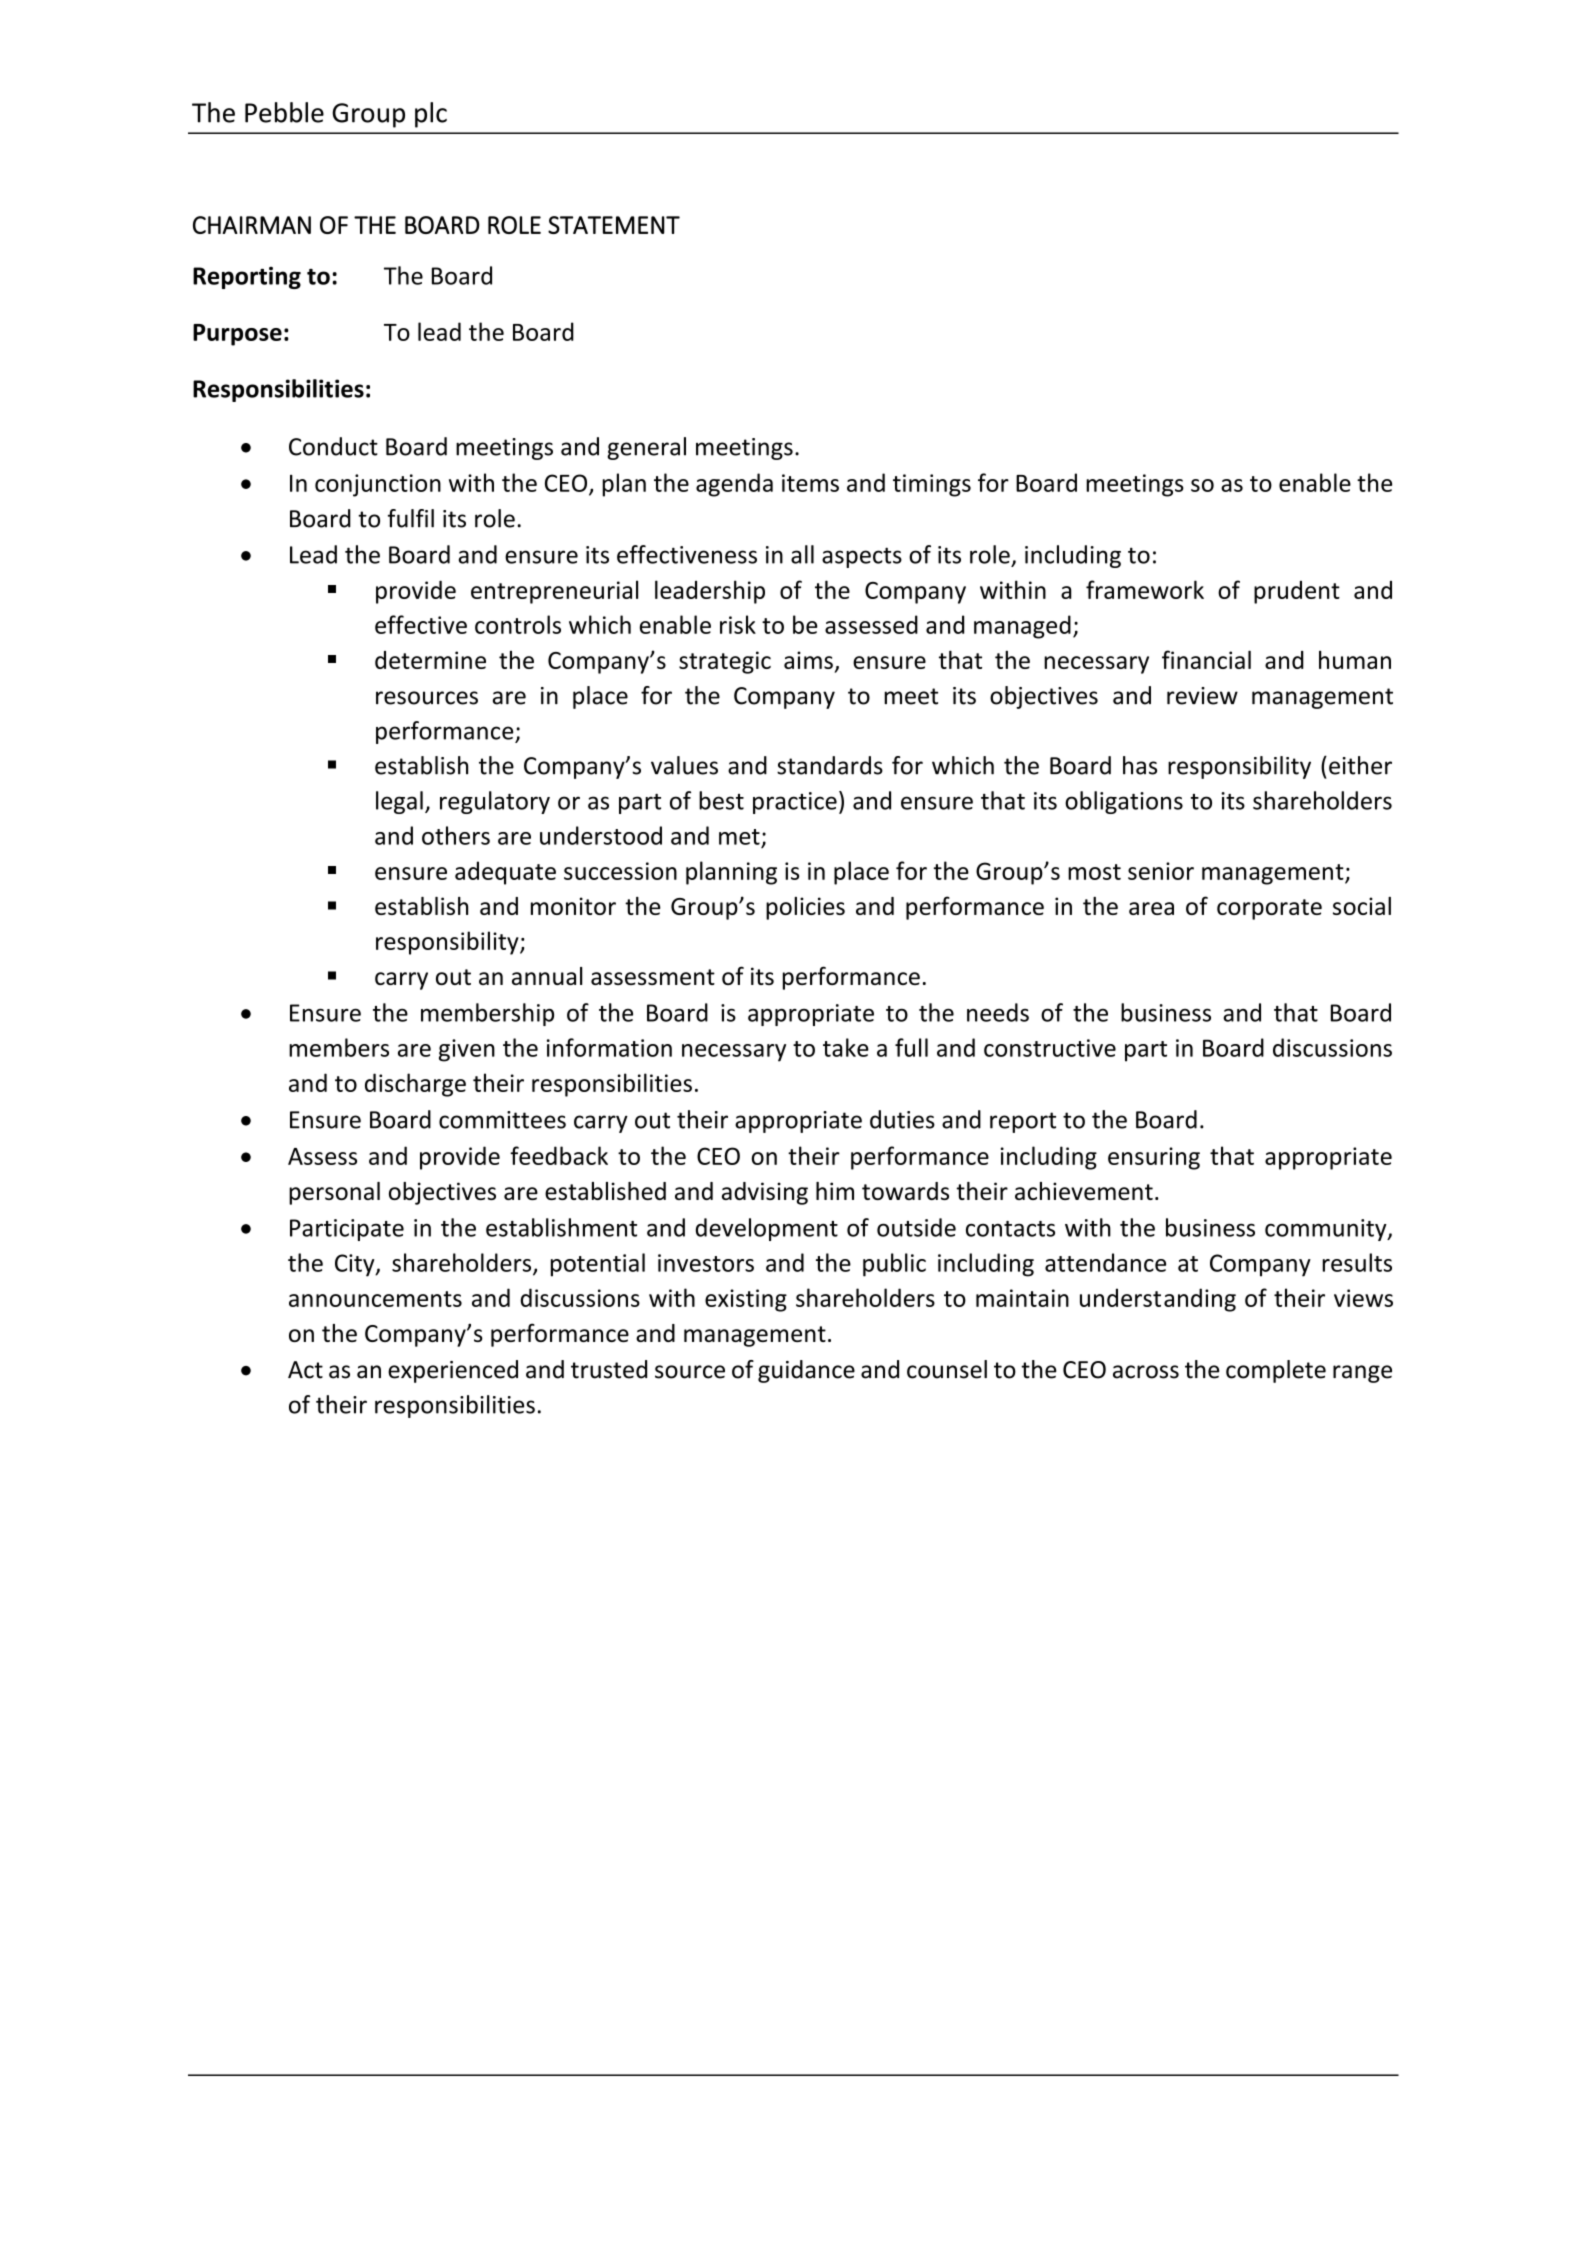  I want to click on STATEMENT, so click(614, 225).
